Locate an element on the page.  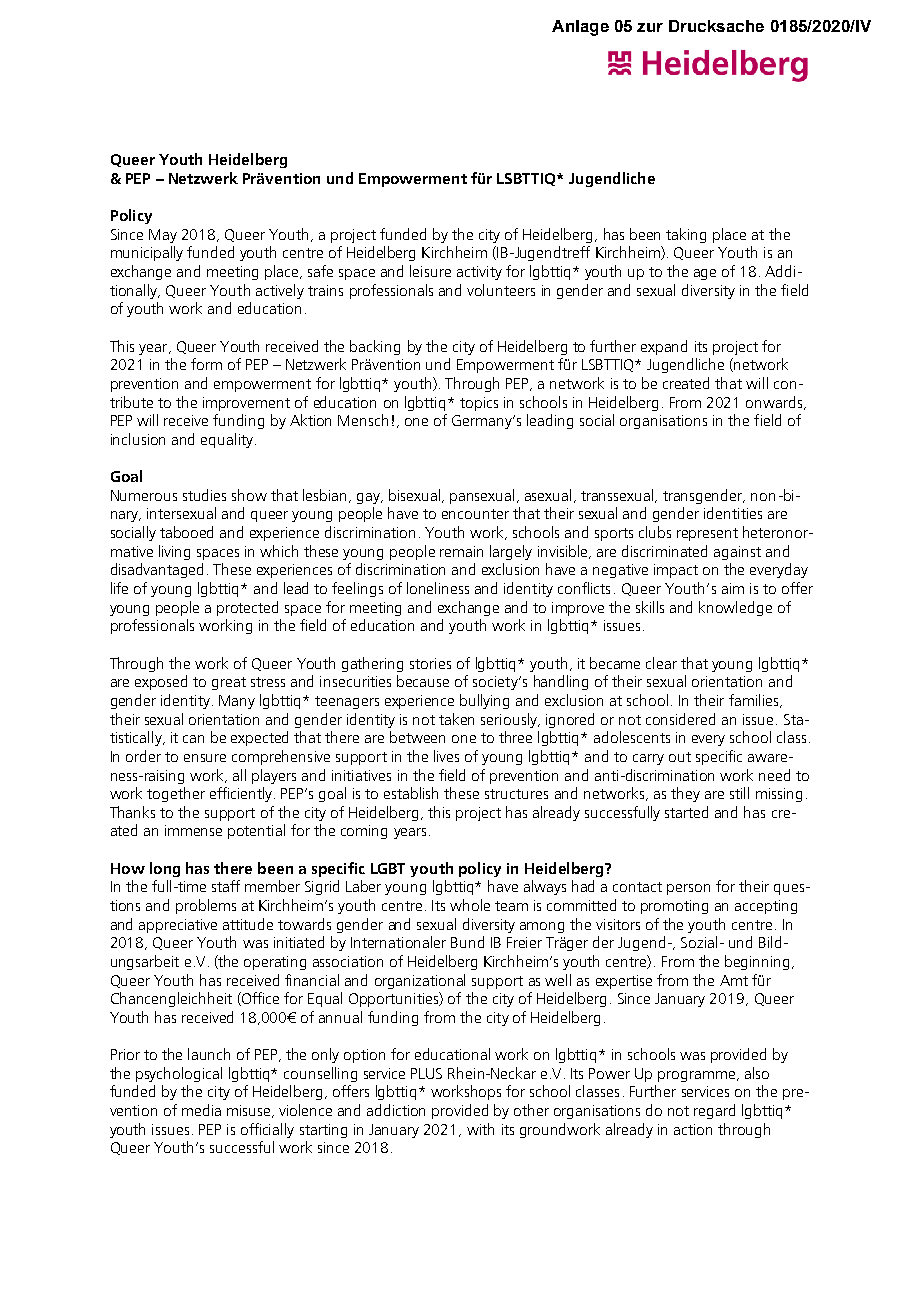
topics is located at coordinates (479, 404).
